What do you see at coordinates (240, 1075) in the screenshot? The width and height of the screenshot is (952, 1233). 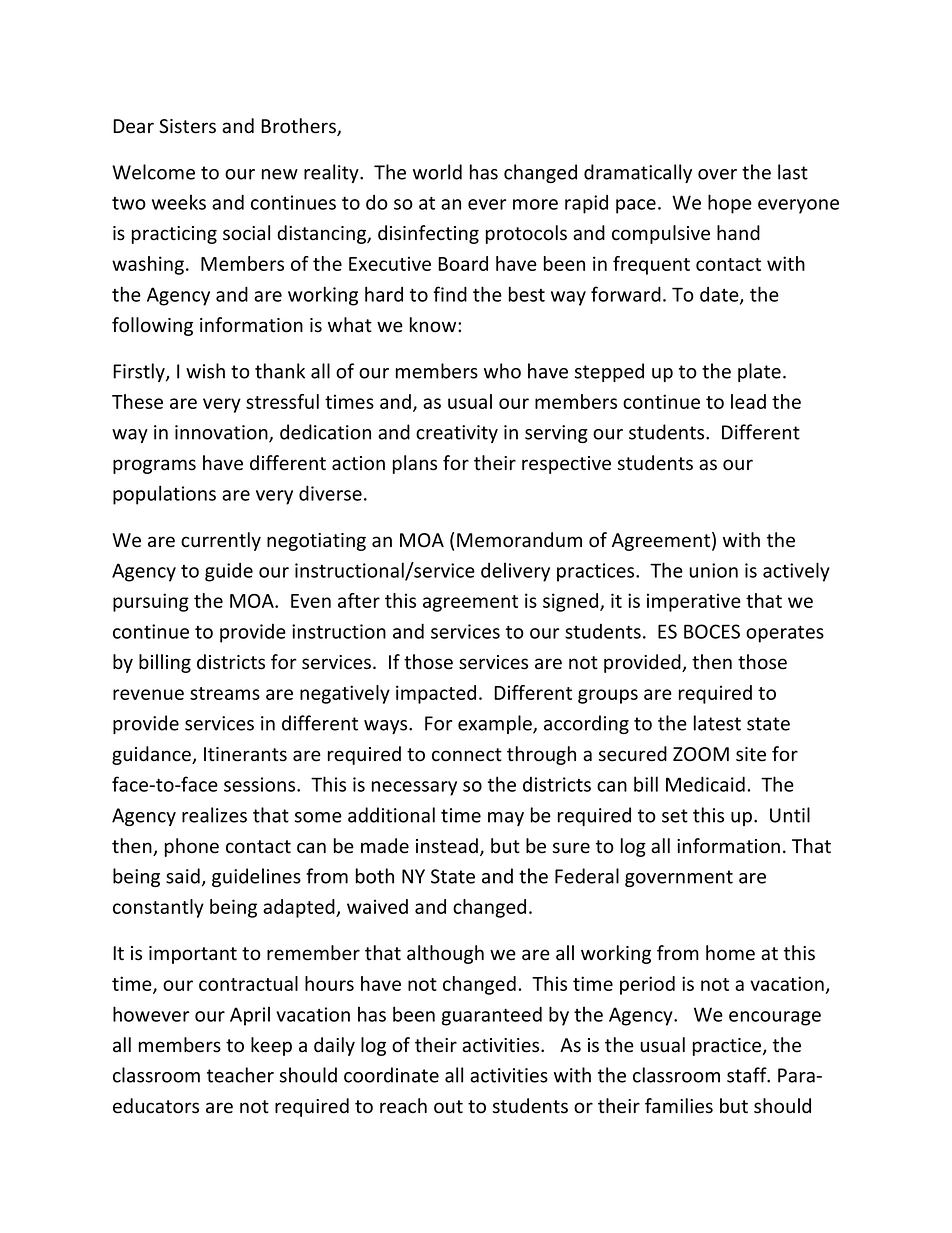 I see `teacher` at bounding box center [240, 1075].
